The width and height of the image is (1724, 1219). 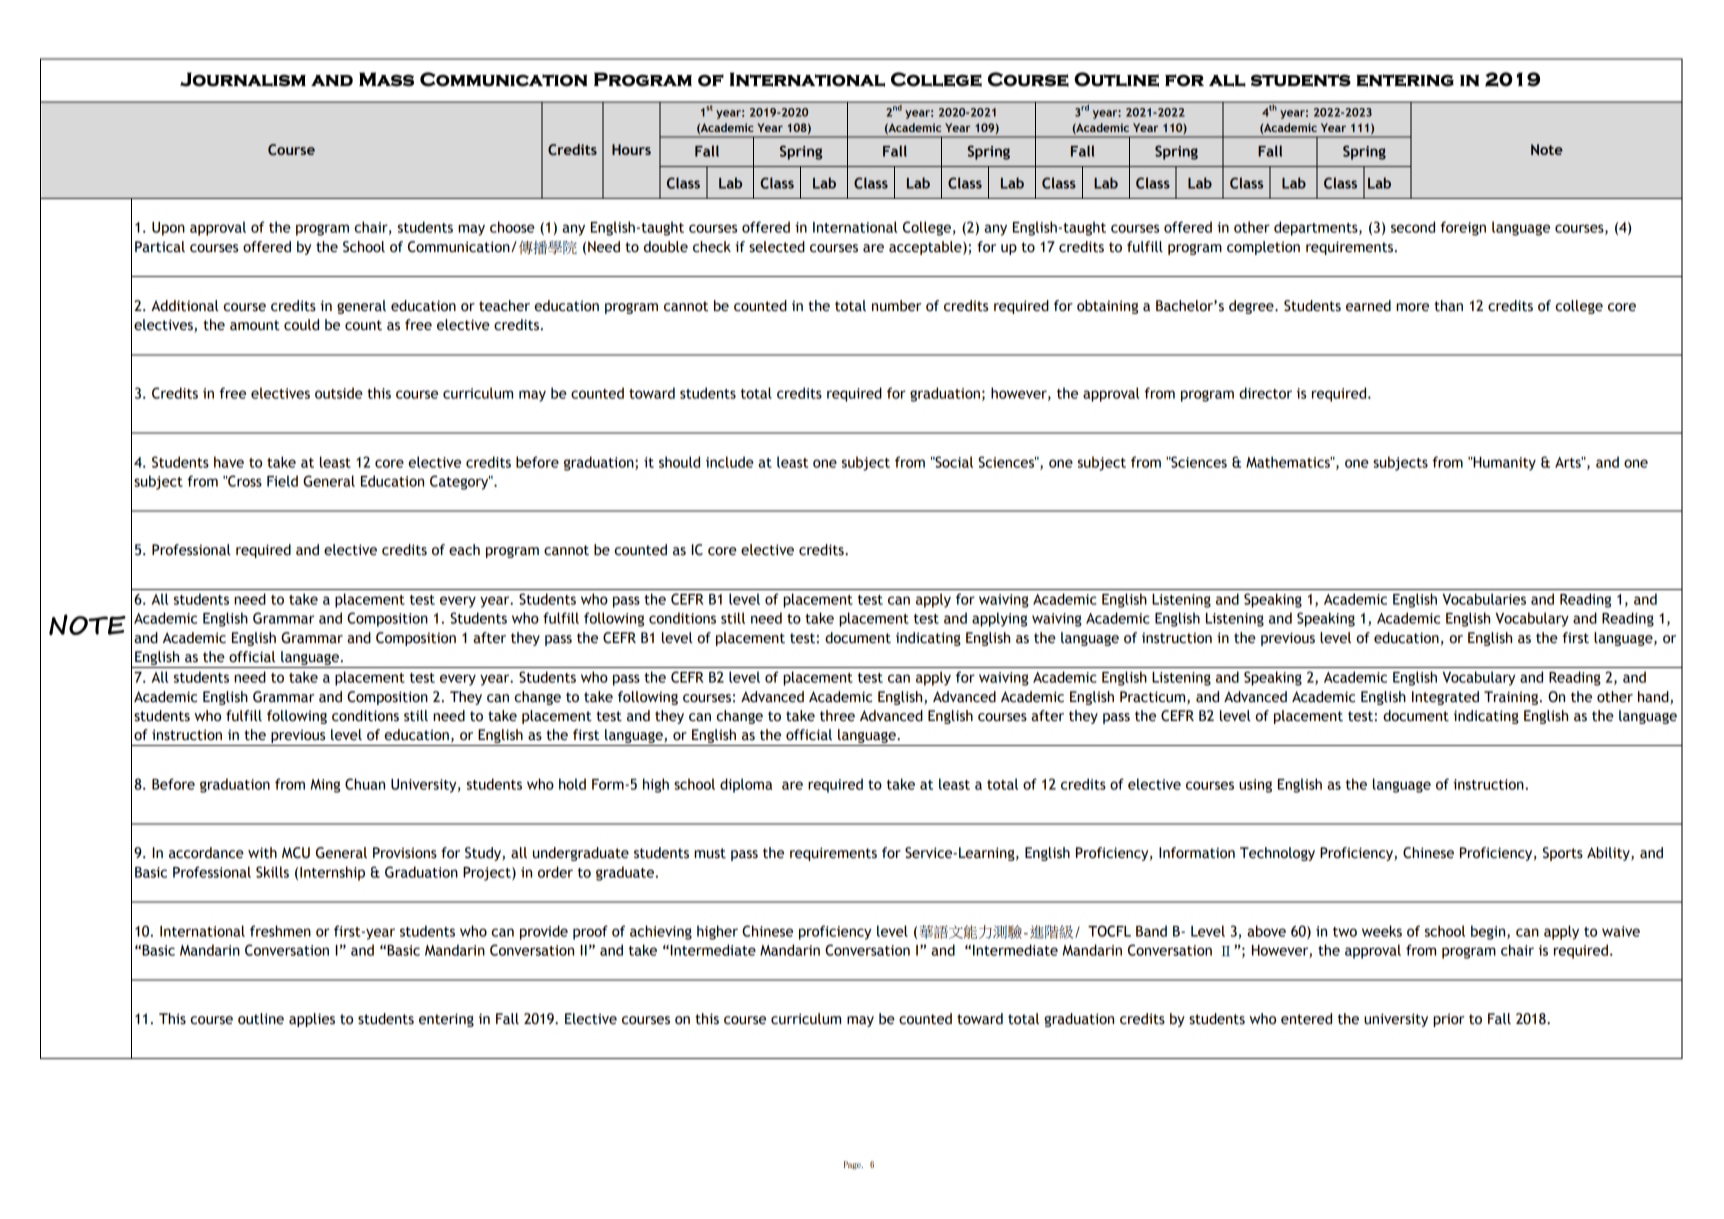 What do you see at coordinates (1484, 599) in the image?
I see `Vocabularies` at bounding box center [1484, 599].
